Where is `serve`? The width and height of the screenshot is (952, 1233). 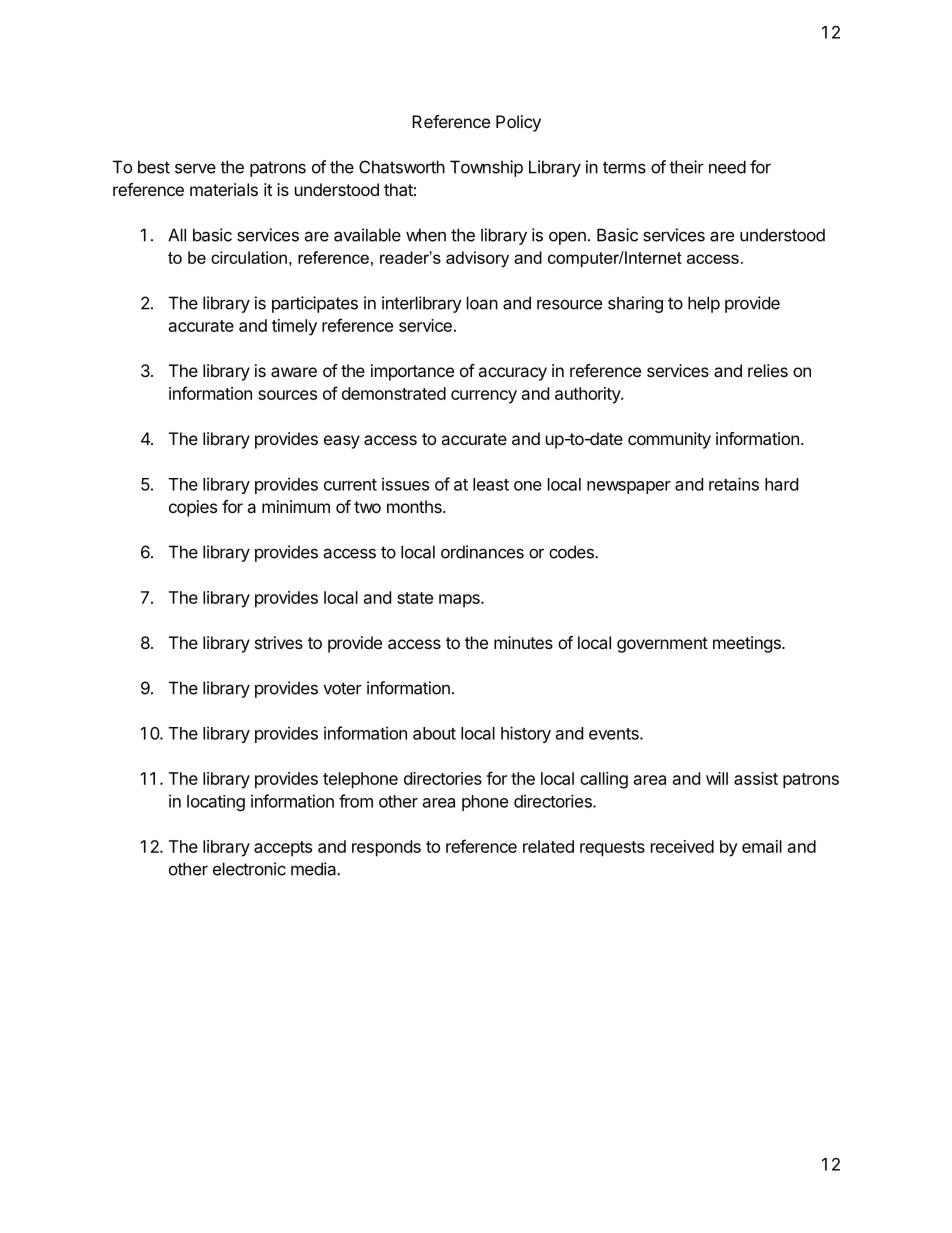
serve is located at coordinates (195, 168).
